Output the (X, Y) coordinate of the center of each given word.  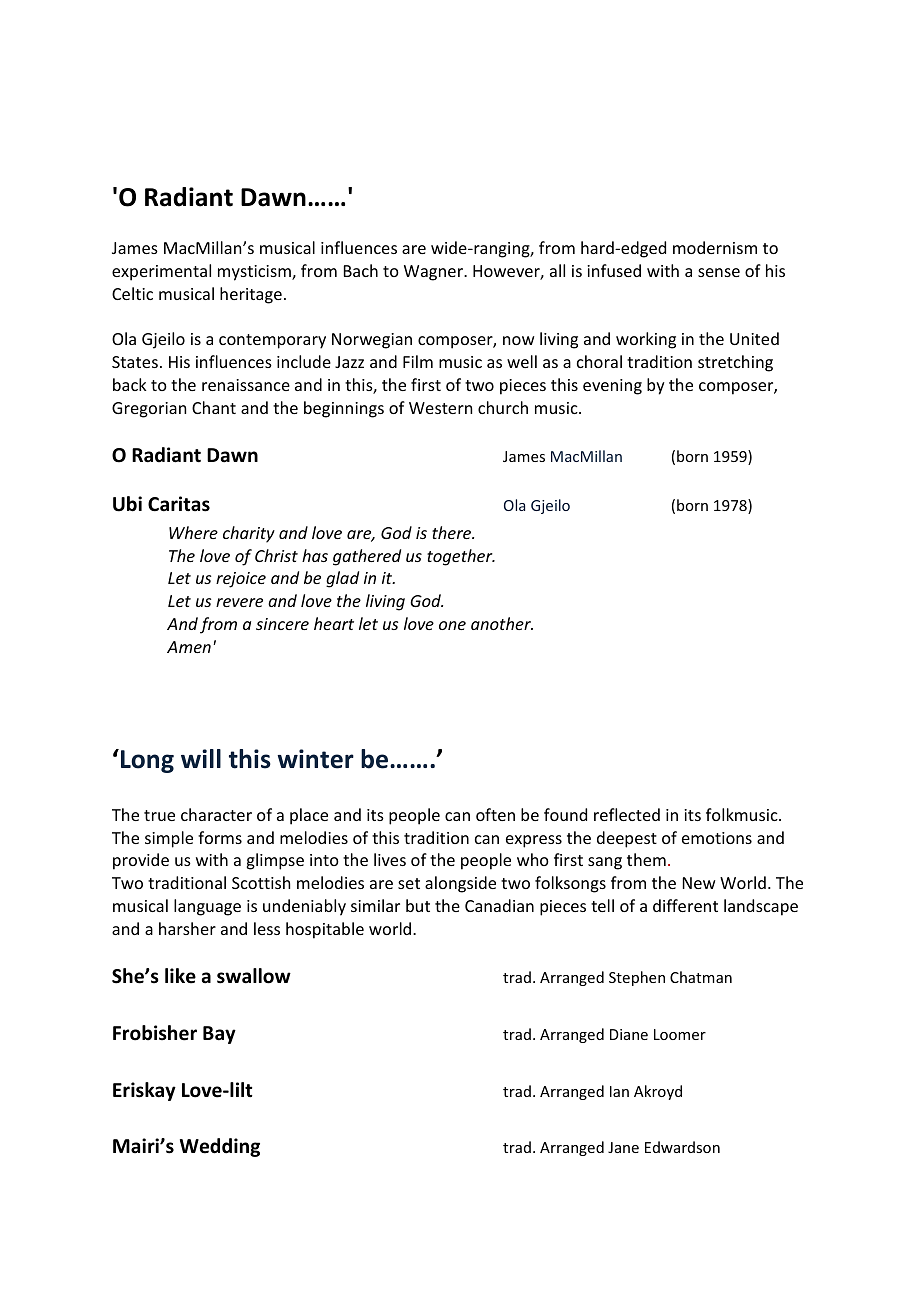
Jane (623, 1147)
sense (719, 272)
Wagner (434, 273)
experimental (161, 272)
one (452, 625)
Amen (189, 647)
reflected (627, 814)
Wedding (220, 1147)
